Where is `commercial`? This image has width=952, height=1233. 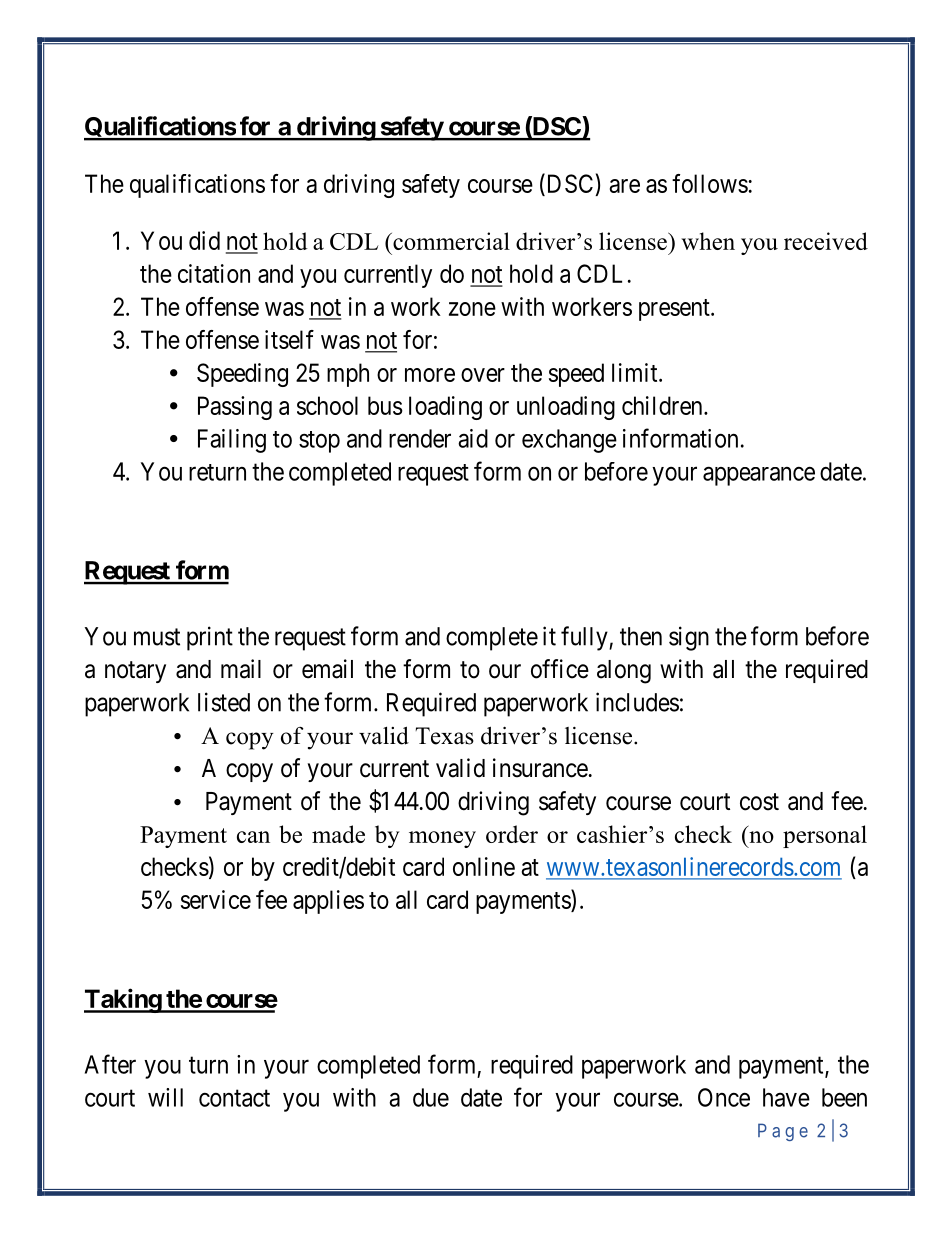 commercial is located at coordinates (450, 241).
